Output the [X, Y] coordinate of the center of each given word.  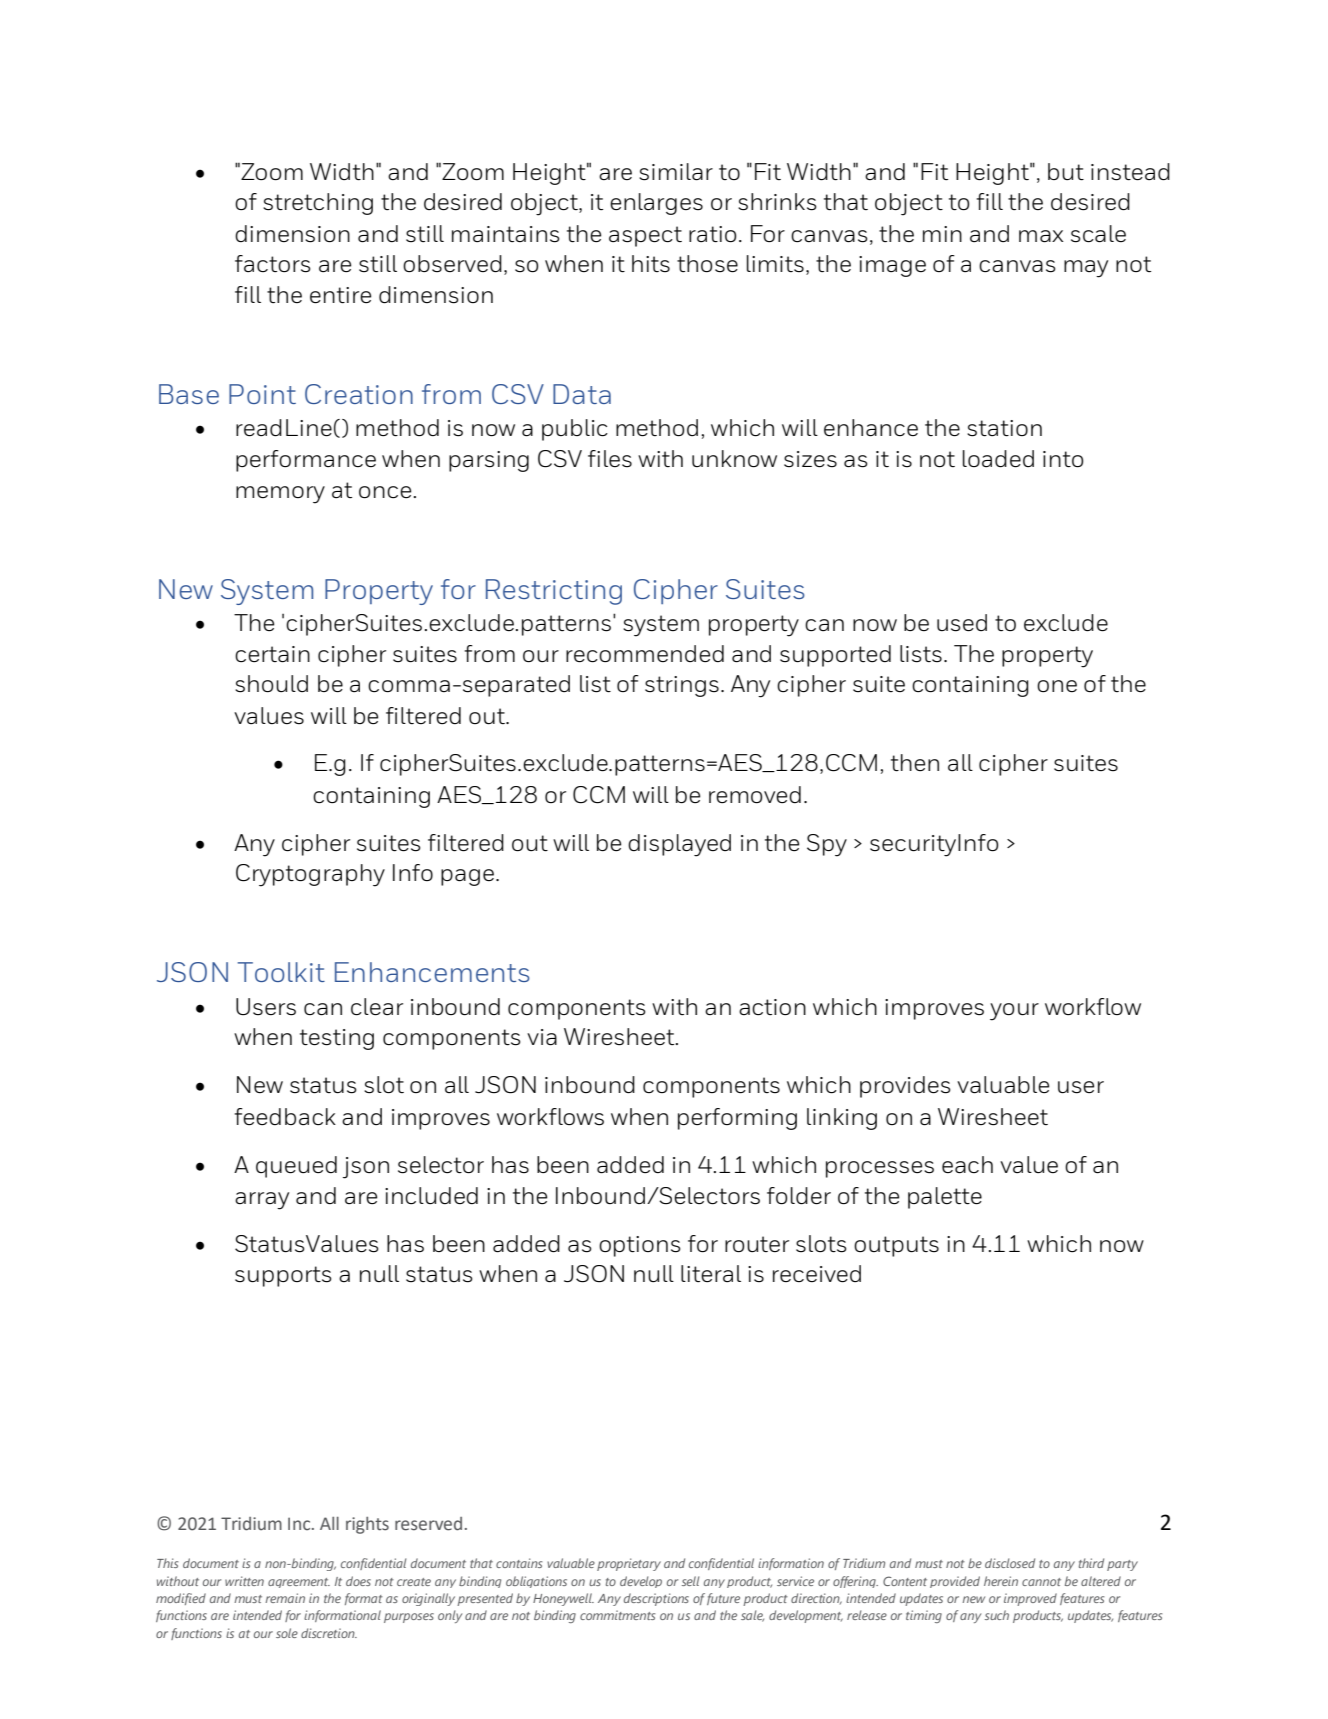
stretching [318, 204]
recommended [645, 654]
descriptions [656, 1599]
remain [285, 1598]
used [962, 623]
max [1041, 236]
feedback [285, 1117]
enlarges [656, 204]
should [271, 684]
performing [737, 1119]
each [967, 1165]
